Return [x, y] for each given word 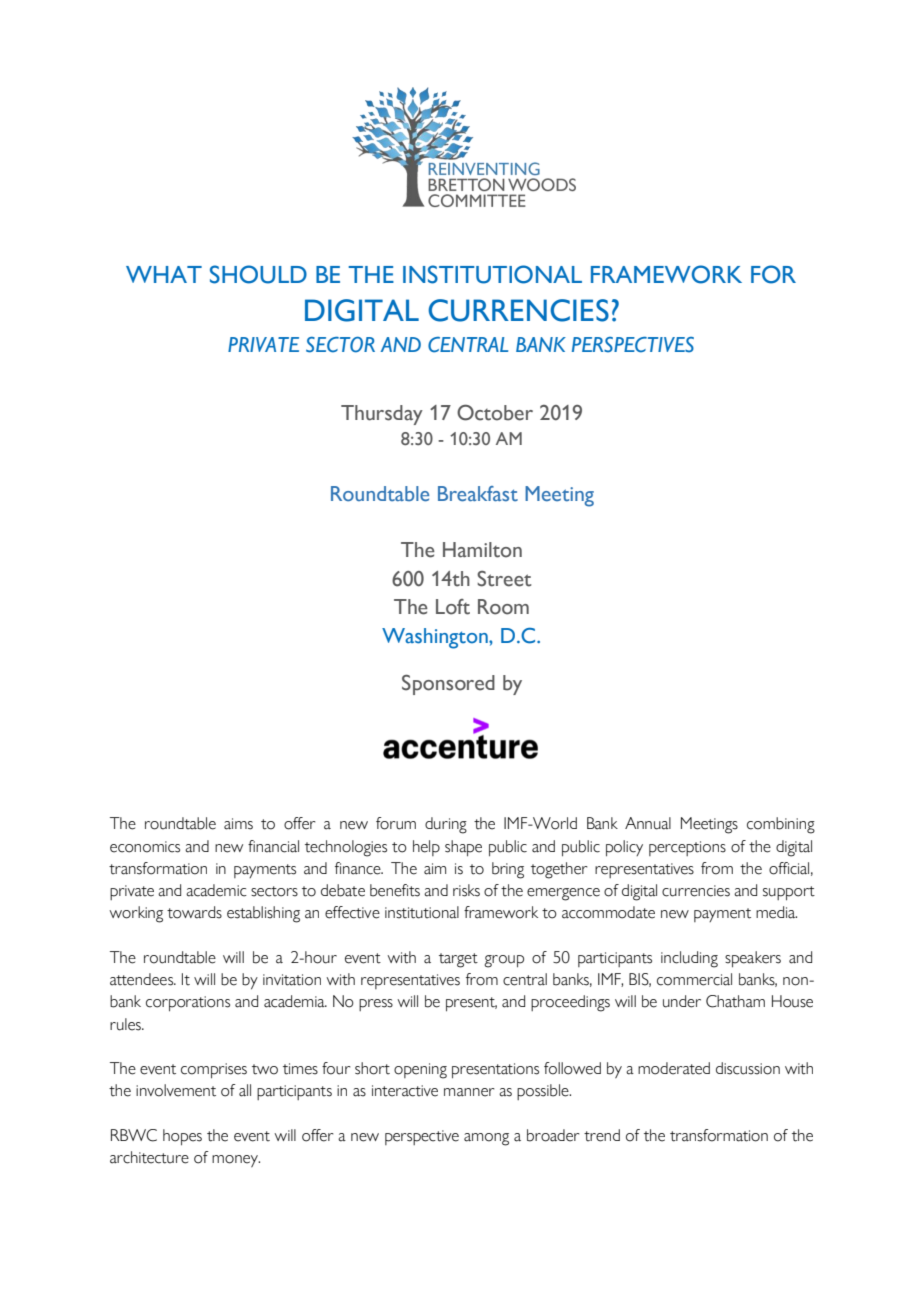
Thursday [382, 415]
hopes [182, 1137]
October [495, 412]
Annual [648, 823]
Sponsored [448, 684]
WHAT [164, 274]
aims [238, 824]
